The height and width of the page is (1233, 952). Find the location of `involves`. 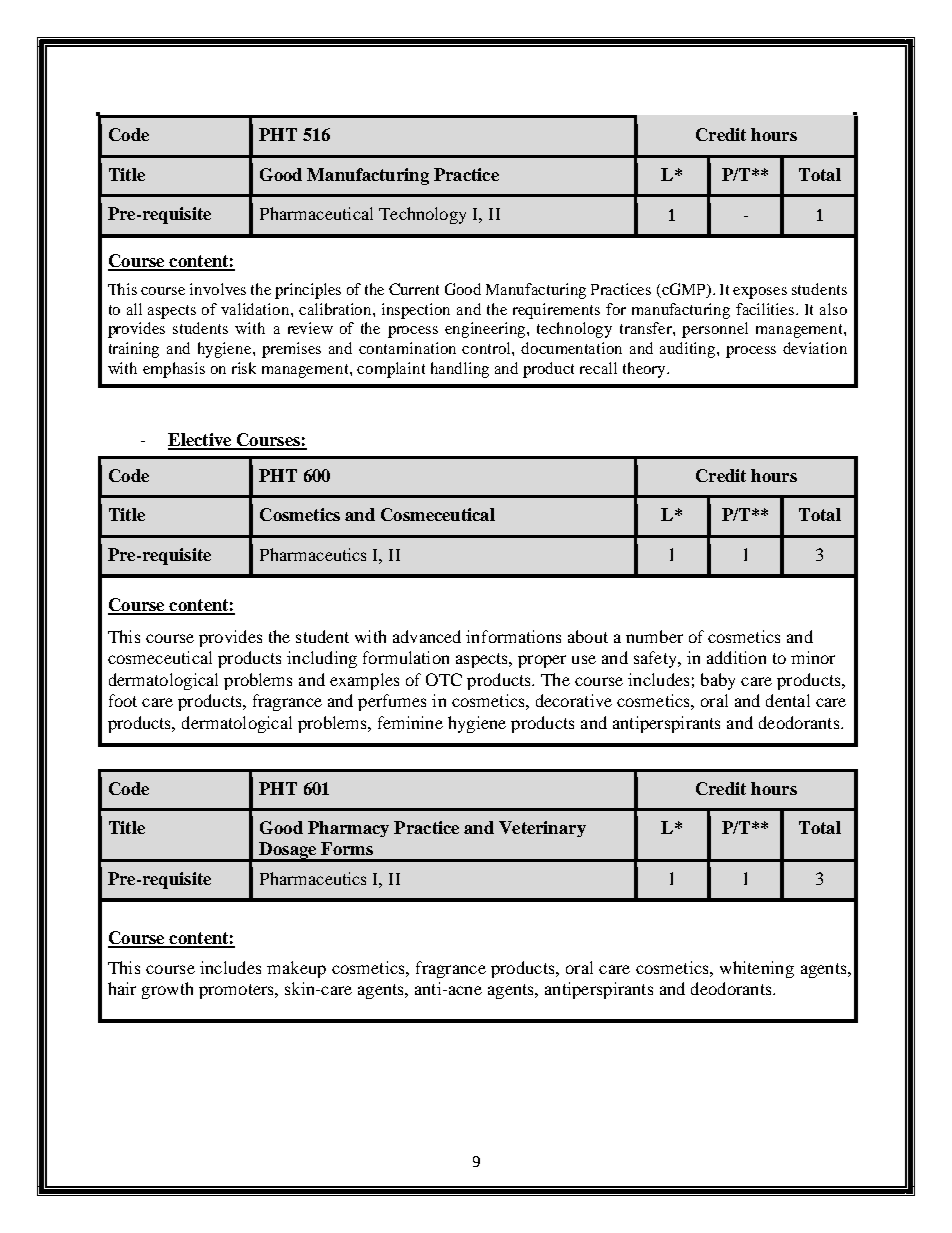

involves is located at coordinates (218, 289).
